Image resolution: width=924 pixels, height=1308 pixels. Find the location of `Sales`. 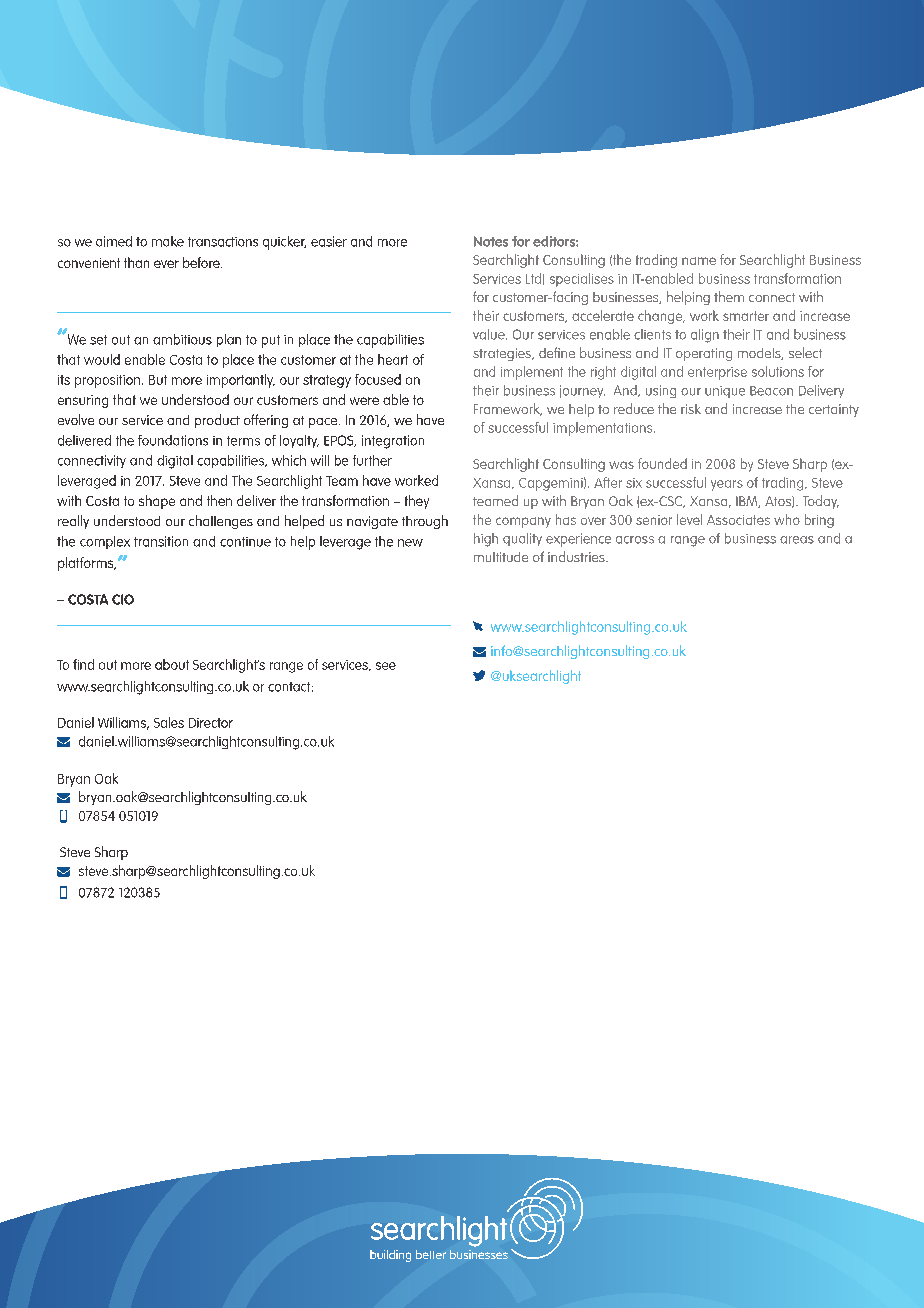

Sales is located at coordinates (169, 722).
